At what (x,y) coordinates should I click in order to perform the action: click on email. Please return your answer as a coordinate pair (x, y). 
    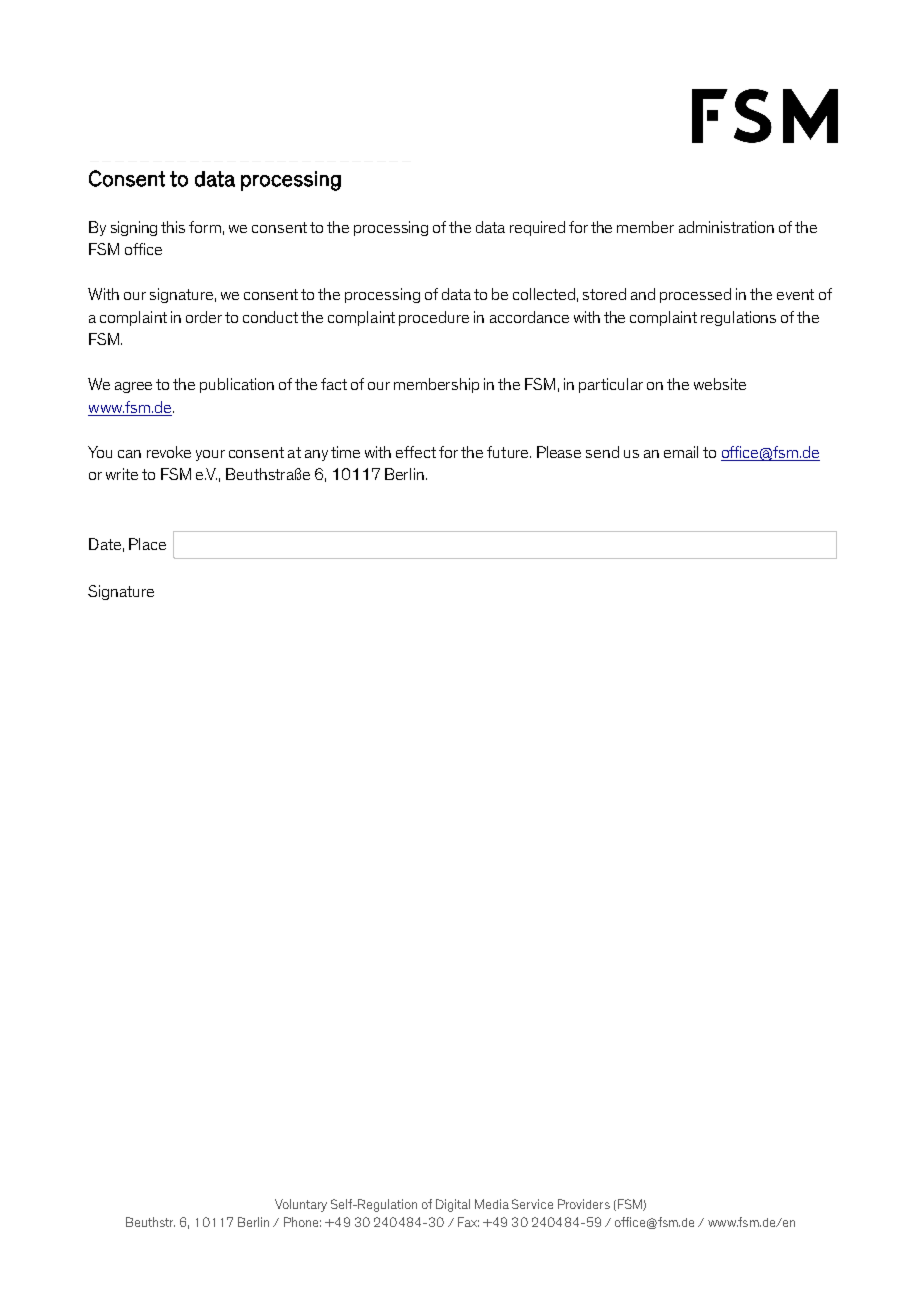
    Looking at the image, I should click on (681, 452).
